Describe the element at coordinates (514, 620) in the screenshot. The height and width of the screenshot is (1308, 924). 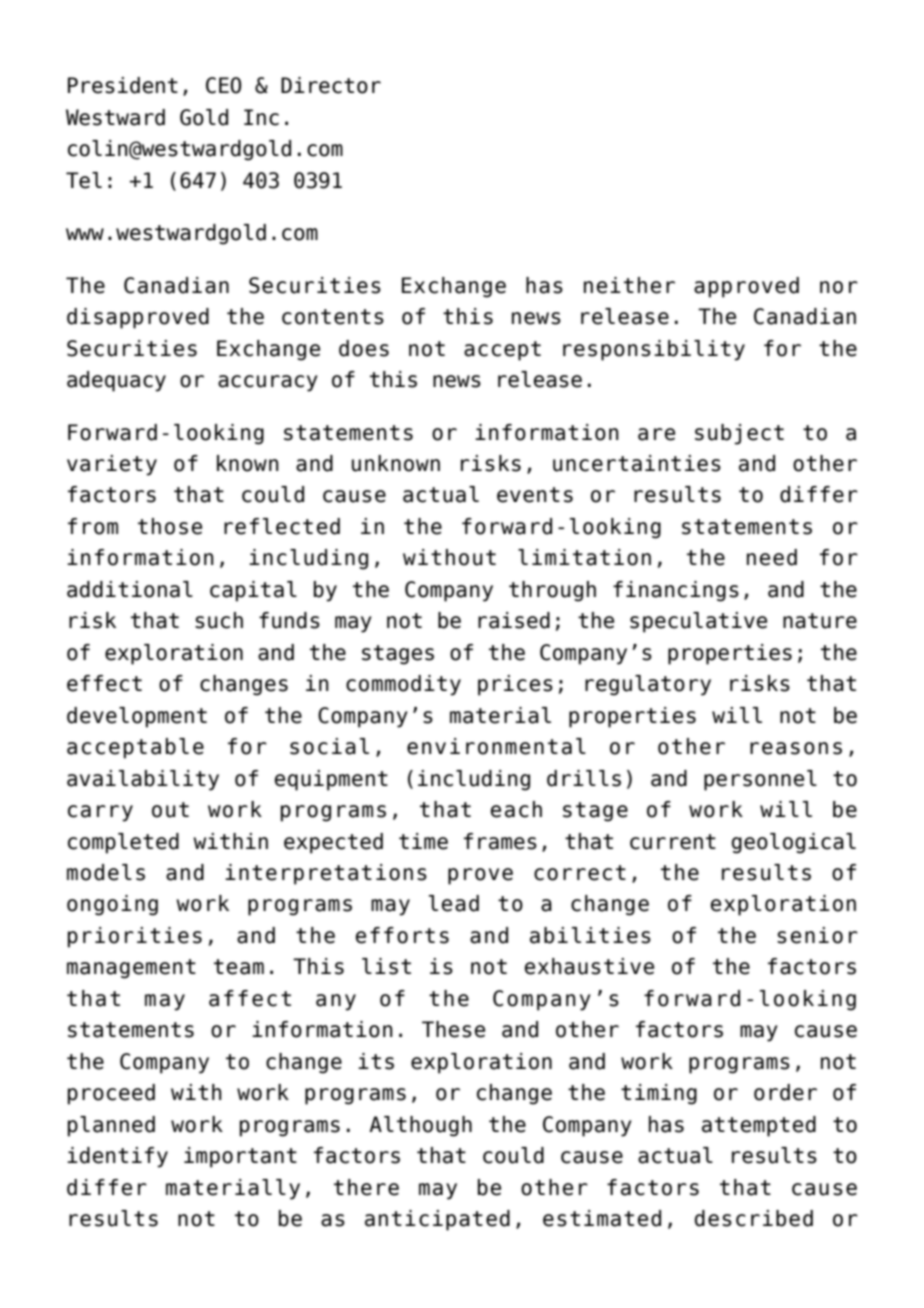
I see `raised` at that location.
